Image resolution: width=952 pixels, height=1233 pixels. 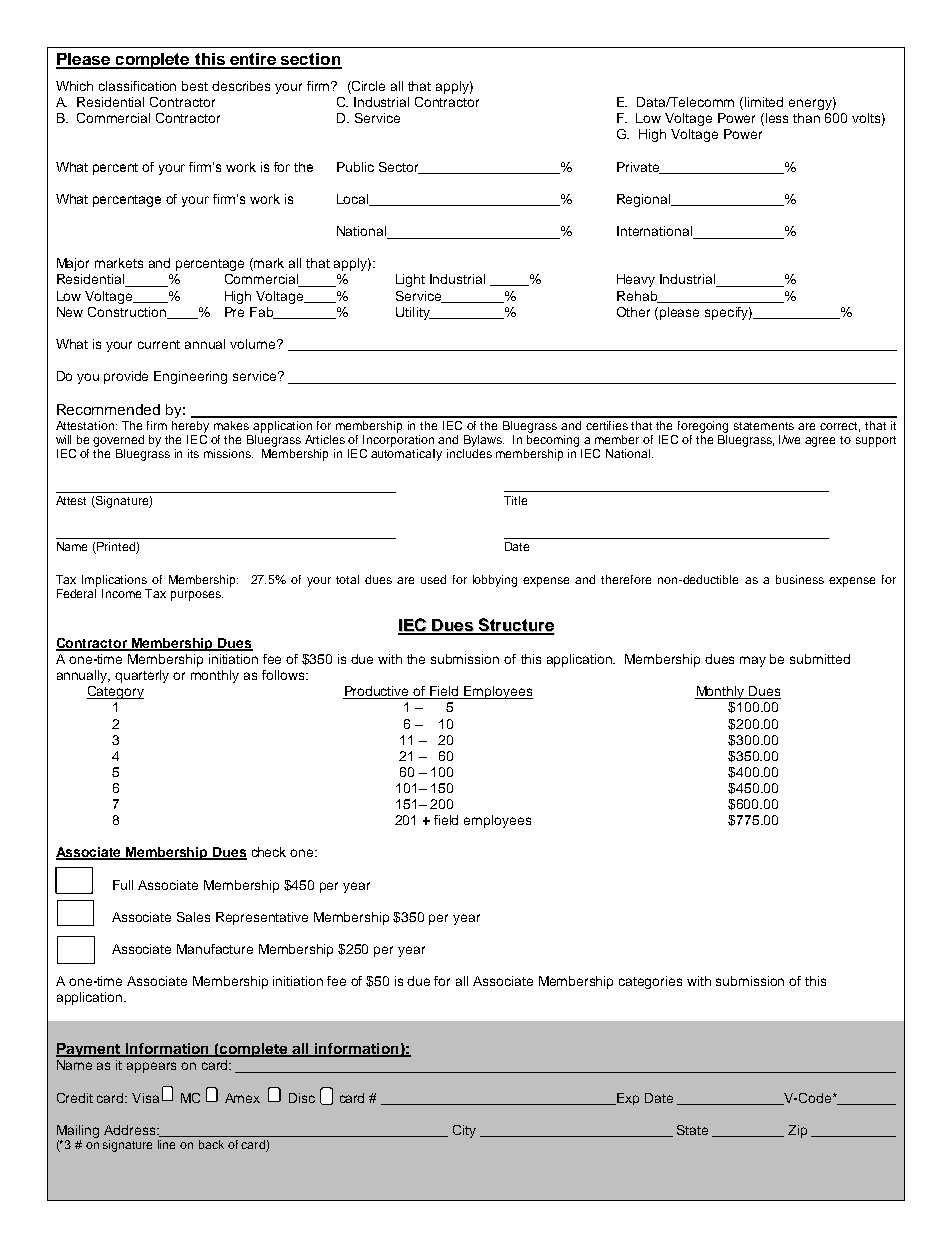 What do you see at coordinates (800, 579) in the screenshot?
I see `business` at bounding box center [800, 579].
